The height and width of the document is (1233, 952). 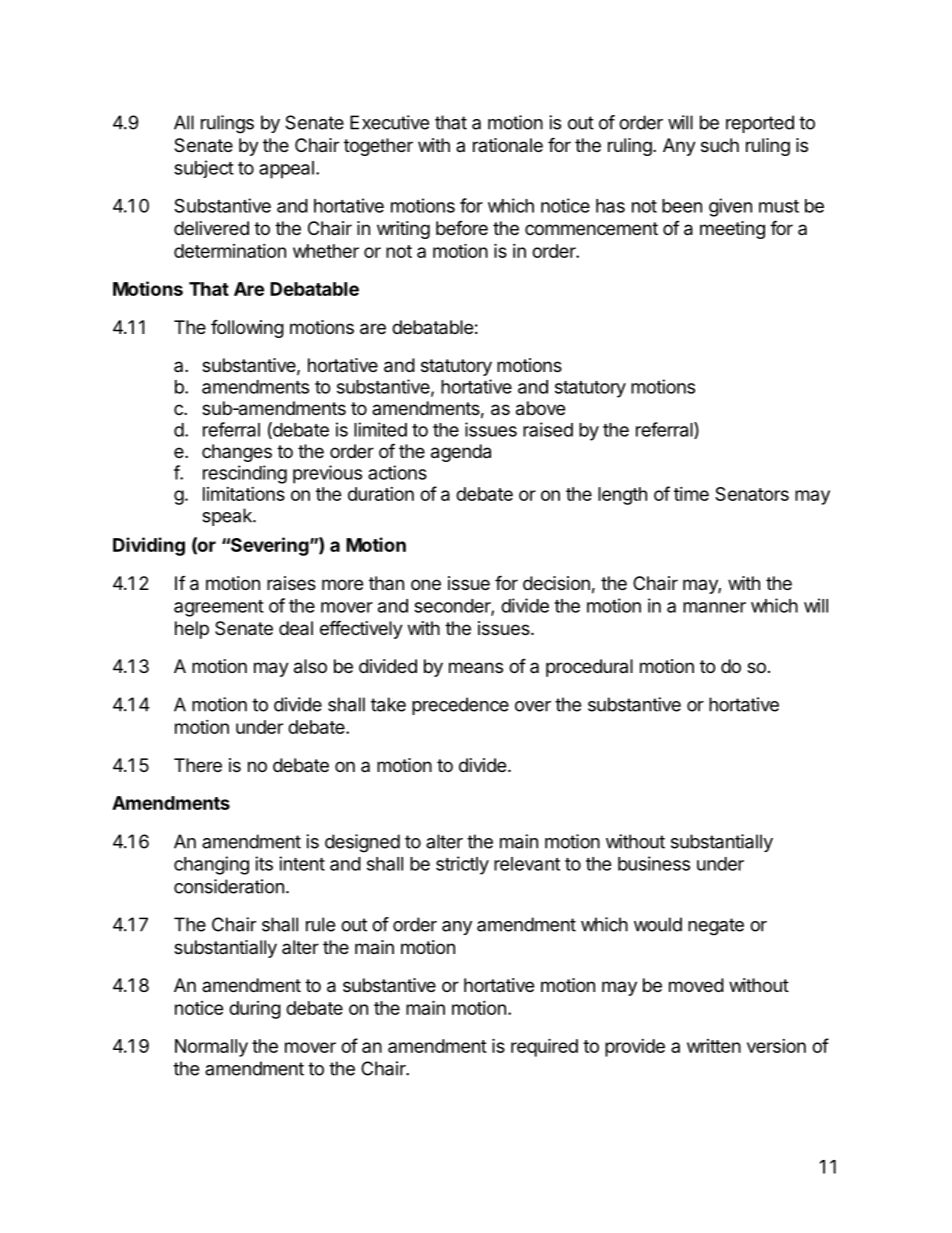 What do you see at coordinates (204, 169) in the document?
I see `subject` at bounding box center [204, 169].
